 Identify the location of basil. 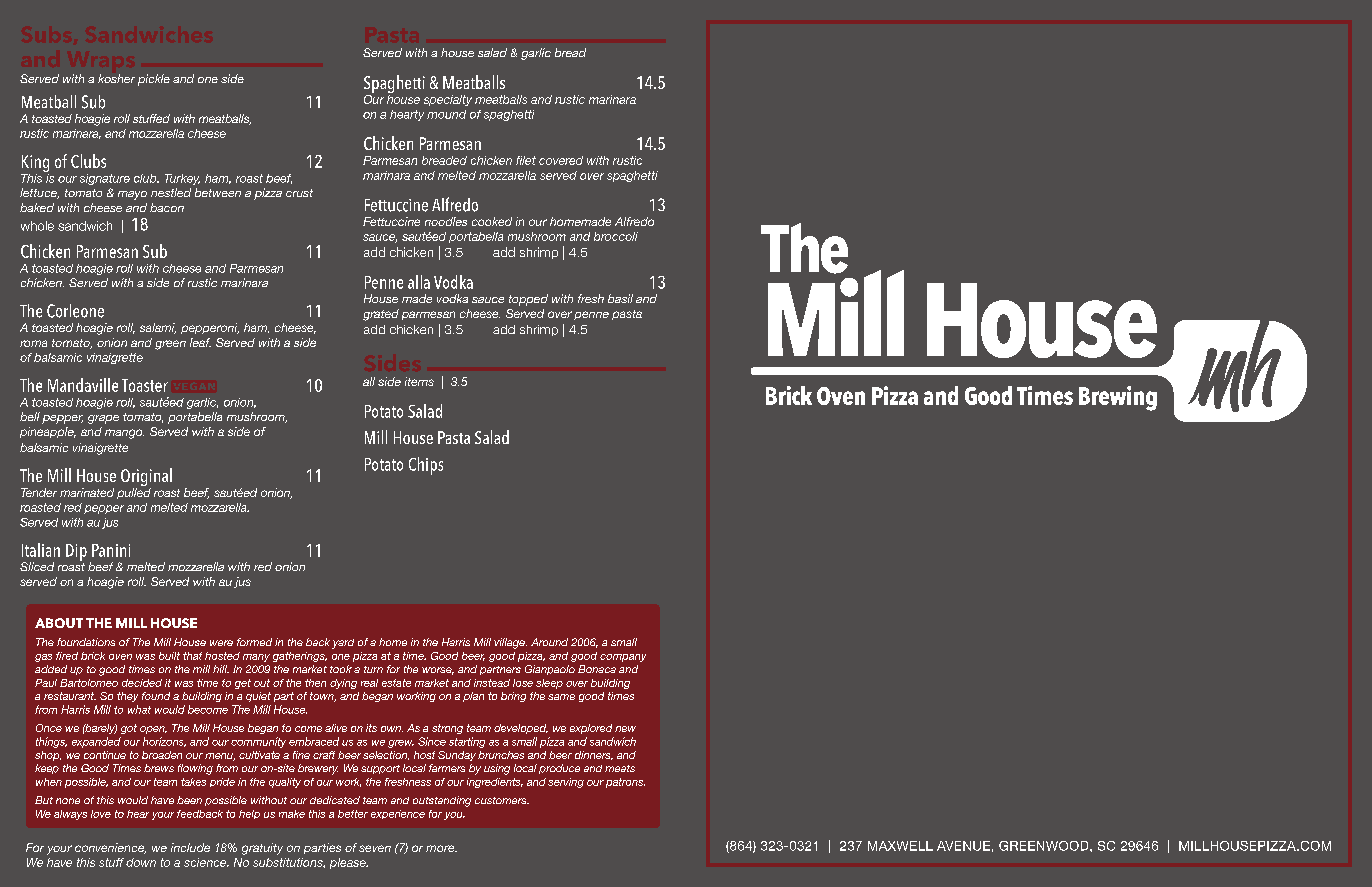
(620, 298).
